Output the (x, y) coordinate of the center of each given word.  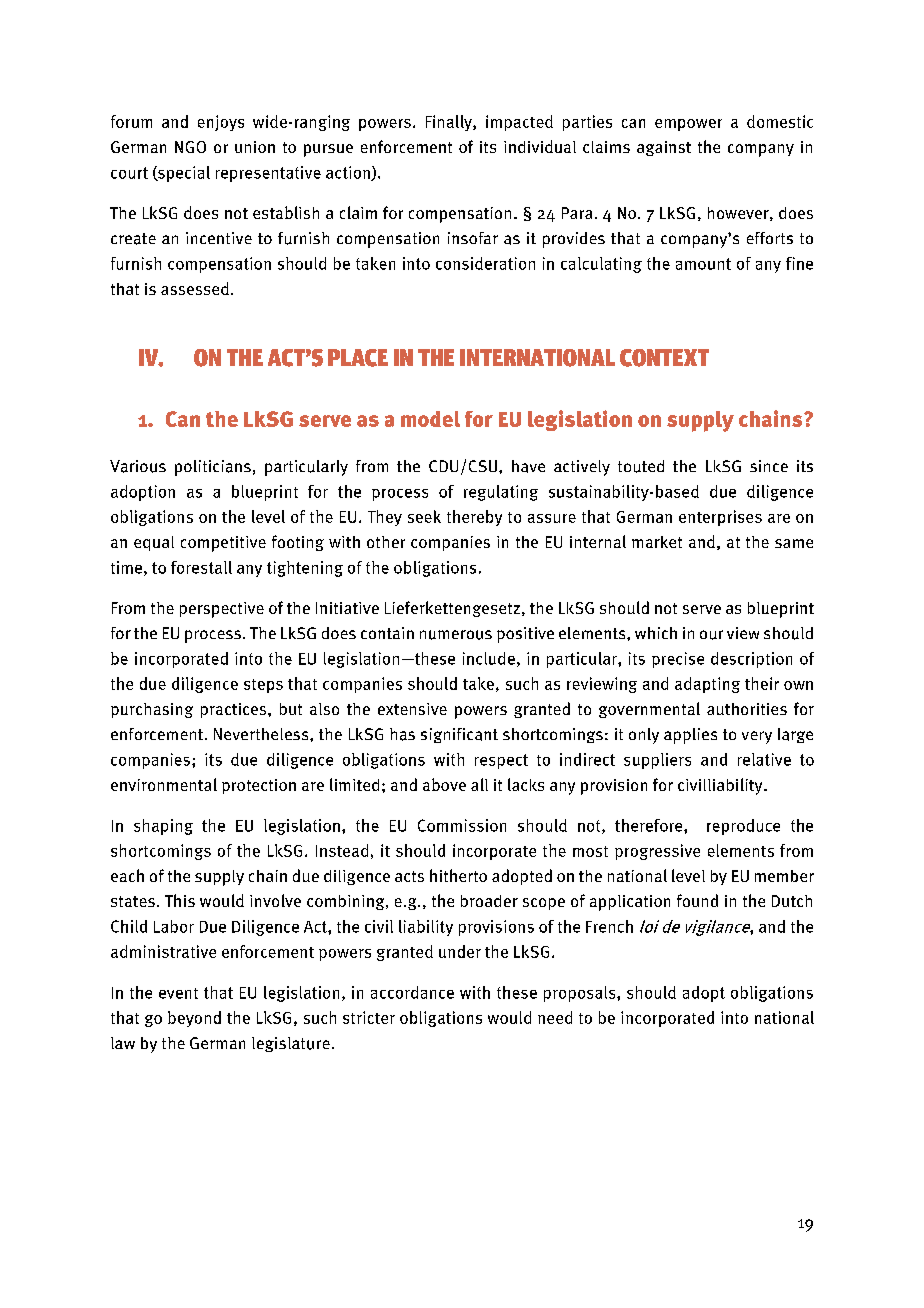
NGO (190, 147)
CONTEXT (664, 358)
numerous (456, 635)
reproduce (743, 827)
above (444, 784)
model (430, 419)
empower (688, 125)
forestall (201, 567)
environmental (164, 784)
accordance (412, 992)
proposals (581, 994)
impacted (519, 123)
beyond (194, 1019)
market (657, 542)
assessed (195, 288)
